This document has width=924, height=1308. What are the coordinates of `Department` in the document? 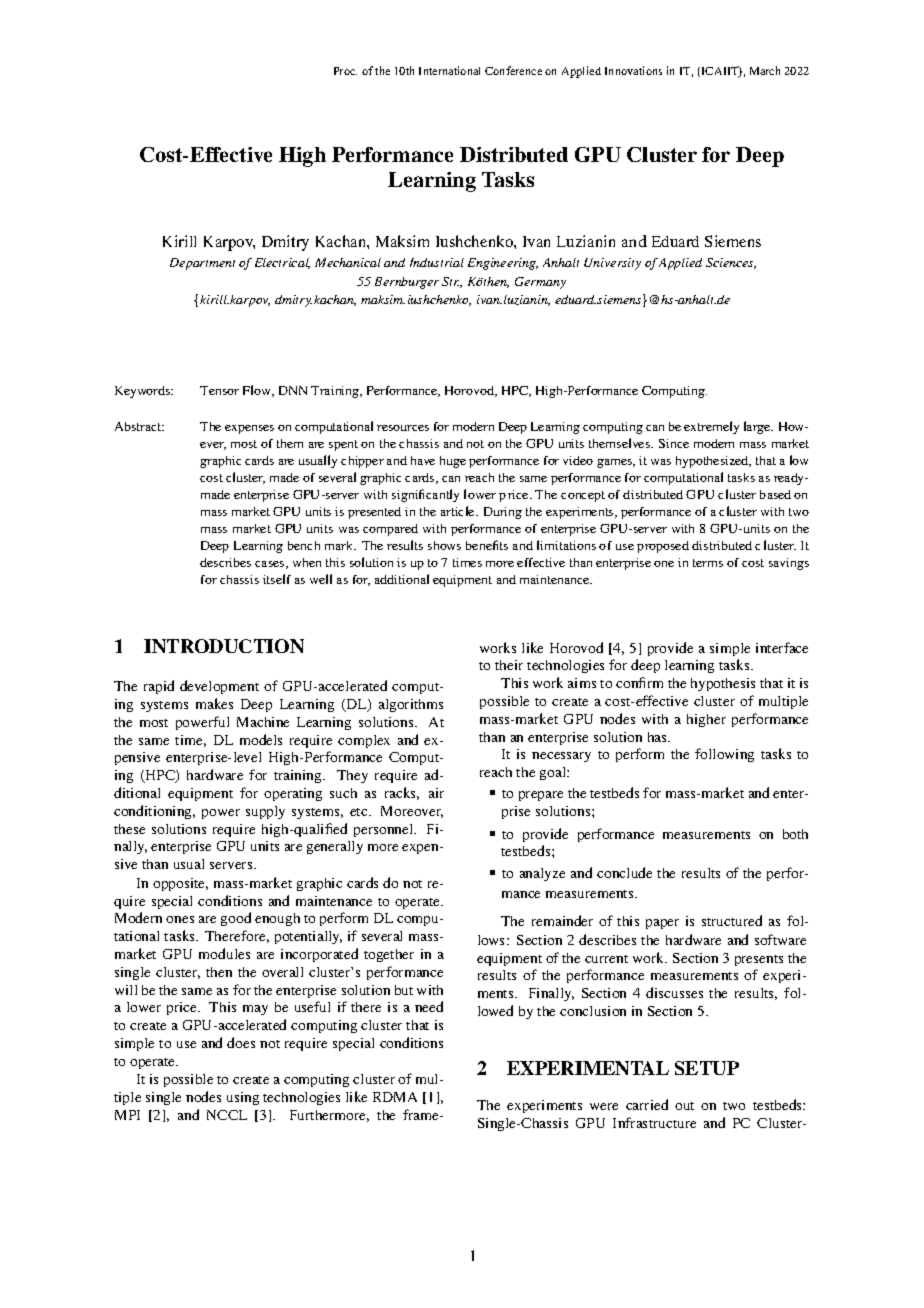 It's located at (202, 264).
